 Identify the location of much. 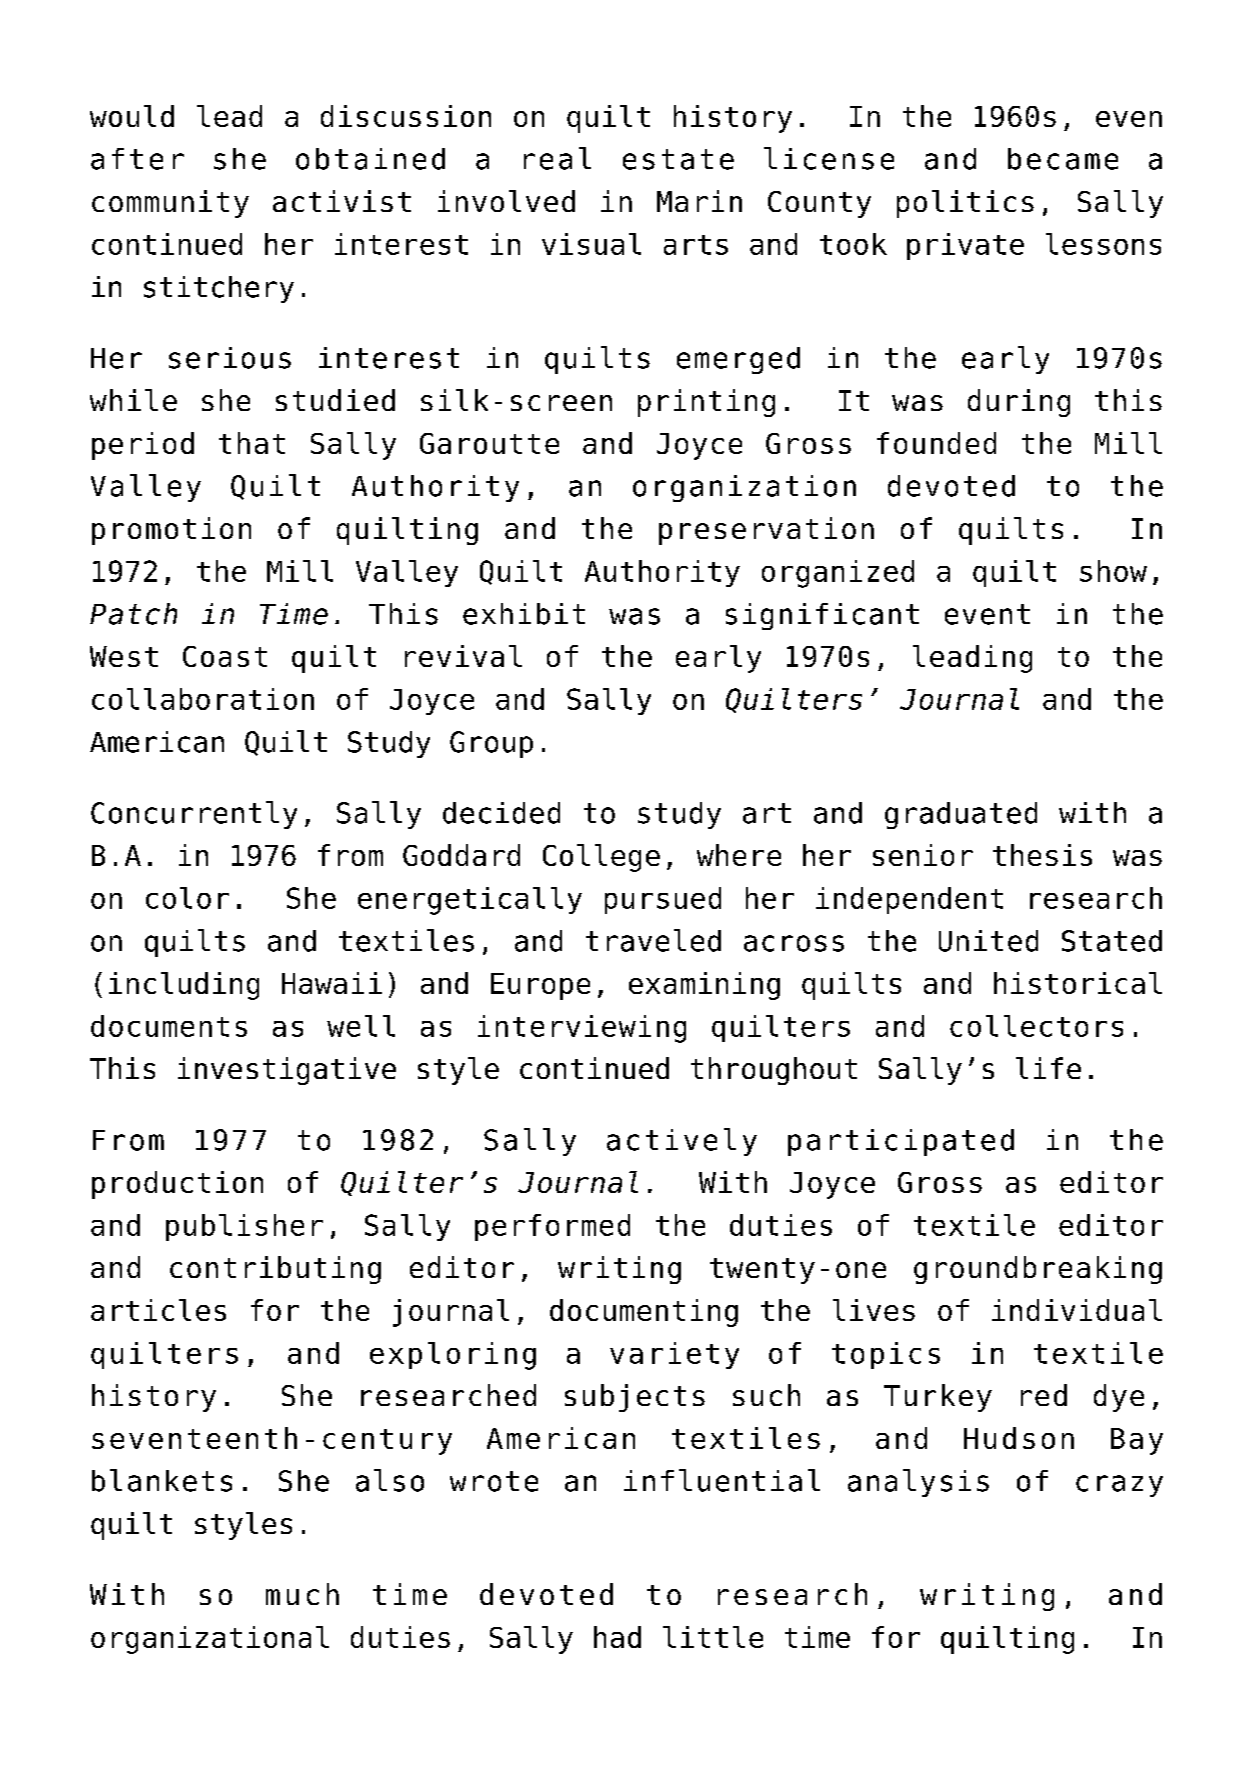
(302, 1594).
